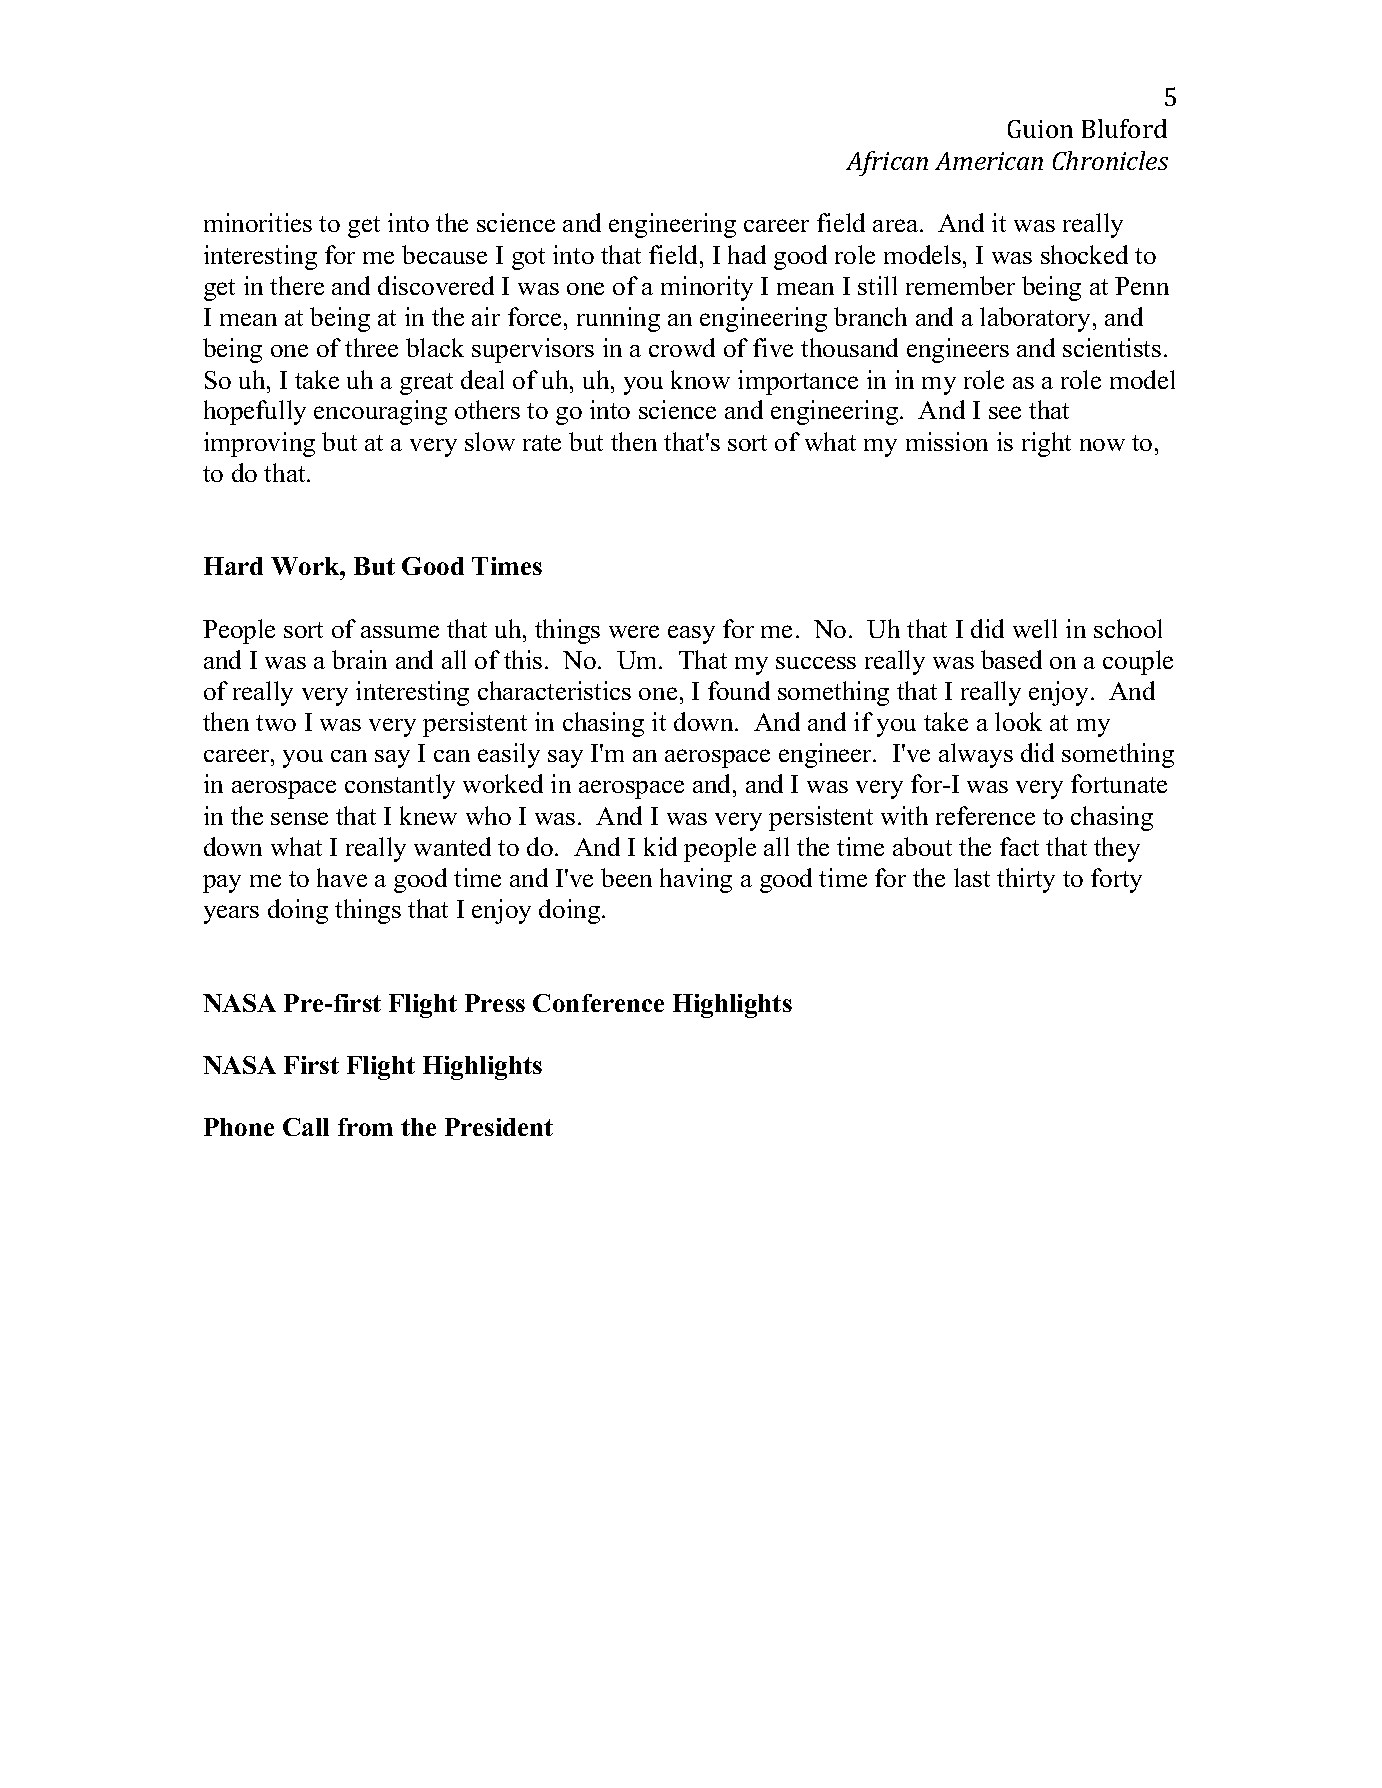 This image has height=1788, width=1382. What do you see at coordinates (696, 880) in the image?
I see `having` at bounding box center [696, 880].
